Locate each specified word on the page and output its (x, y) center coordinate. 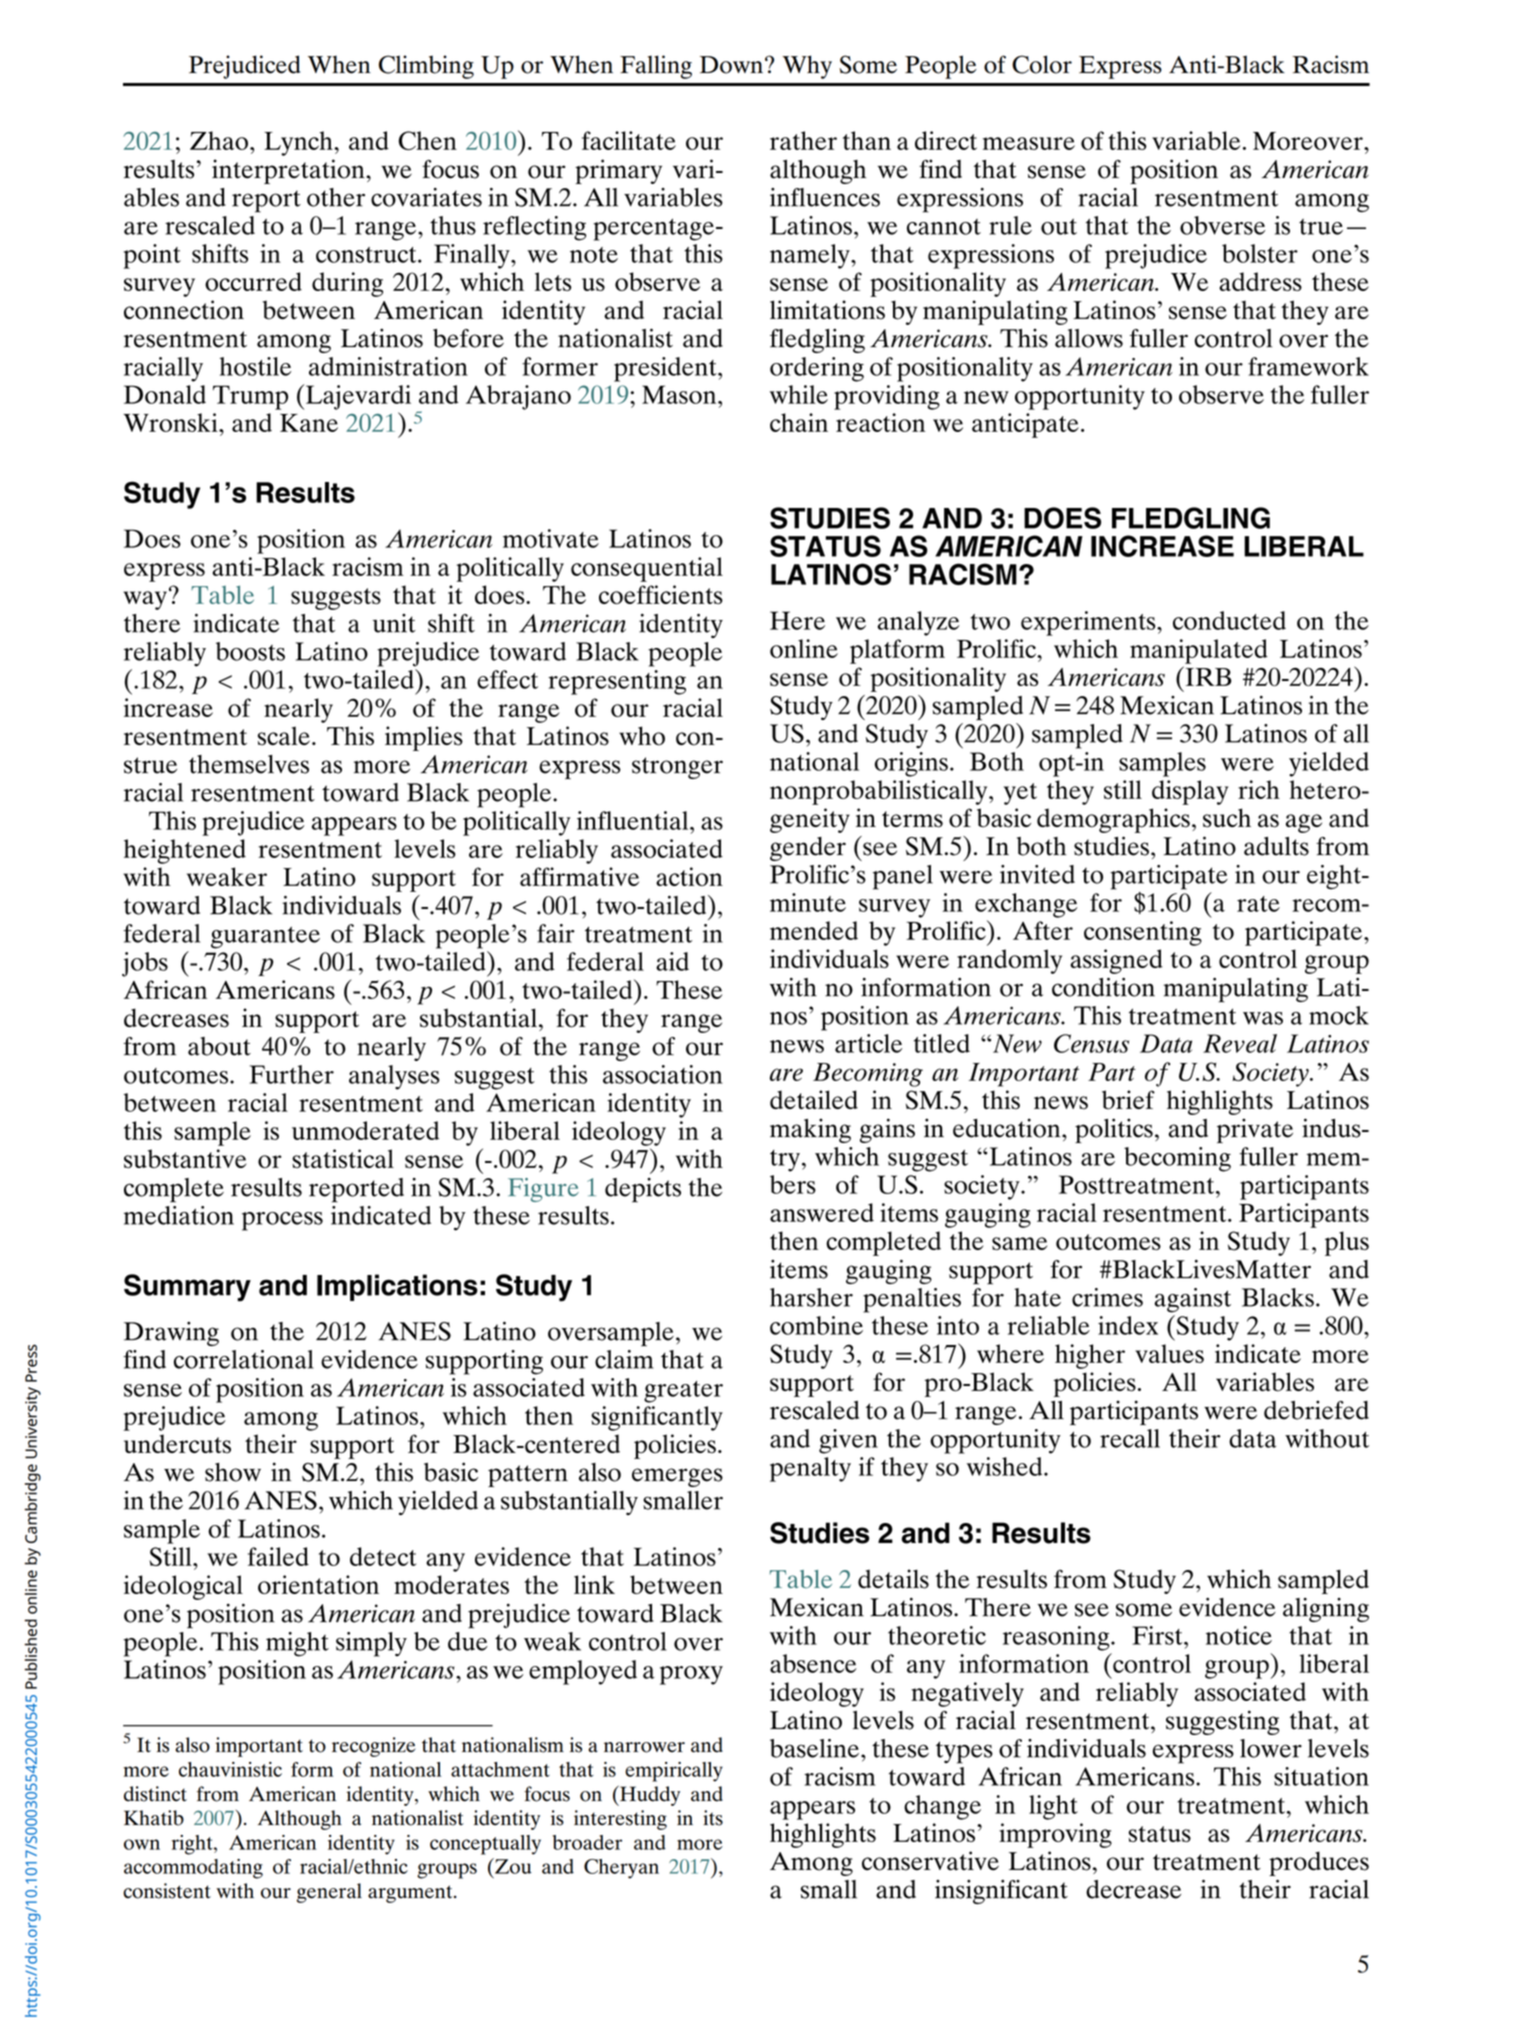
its (713, 1818)
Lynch (299, 143)
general (329, 1893)
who (642, 736)
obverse (1222, 225)
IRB (1207, 676)
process (282, 1221)
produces (1319, 1863)
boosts (250, 651)
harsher (811, 1297)
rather (803, 140)
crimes (1107, 1297)
